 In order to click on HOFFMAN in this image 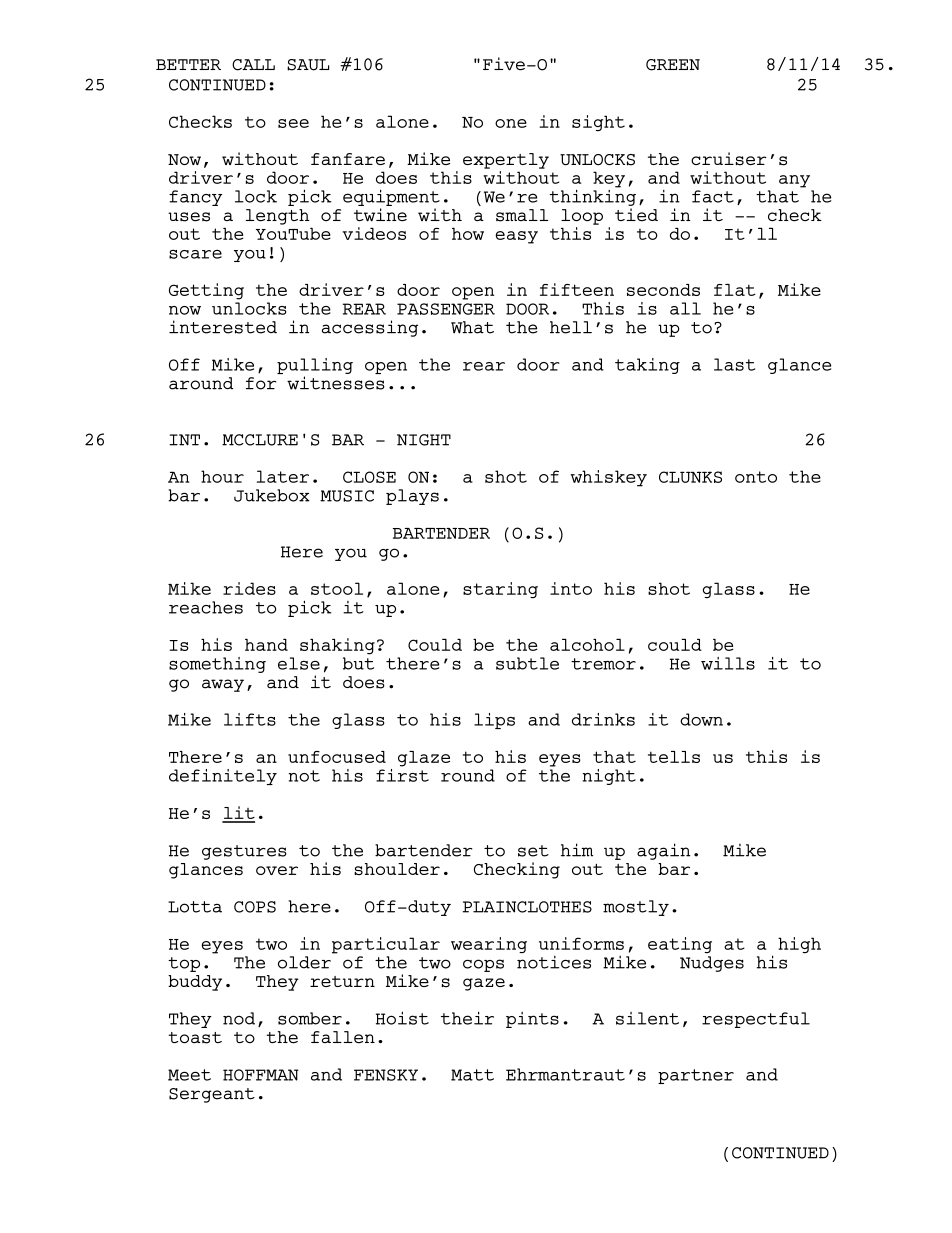, I will do `click(261, 1075)`.
